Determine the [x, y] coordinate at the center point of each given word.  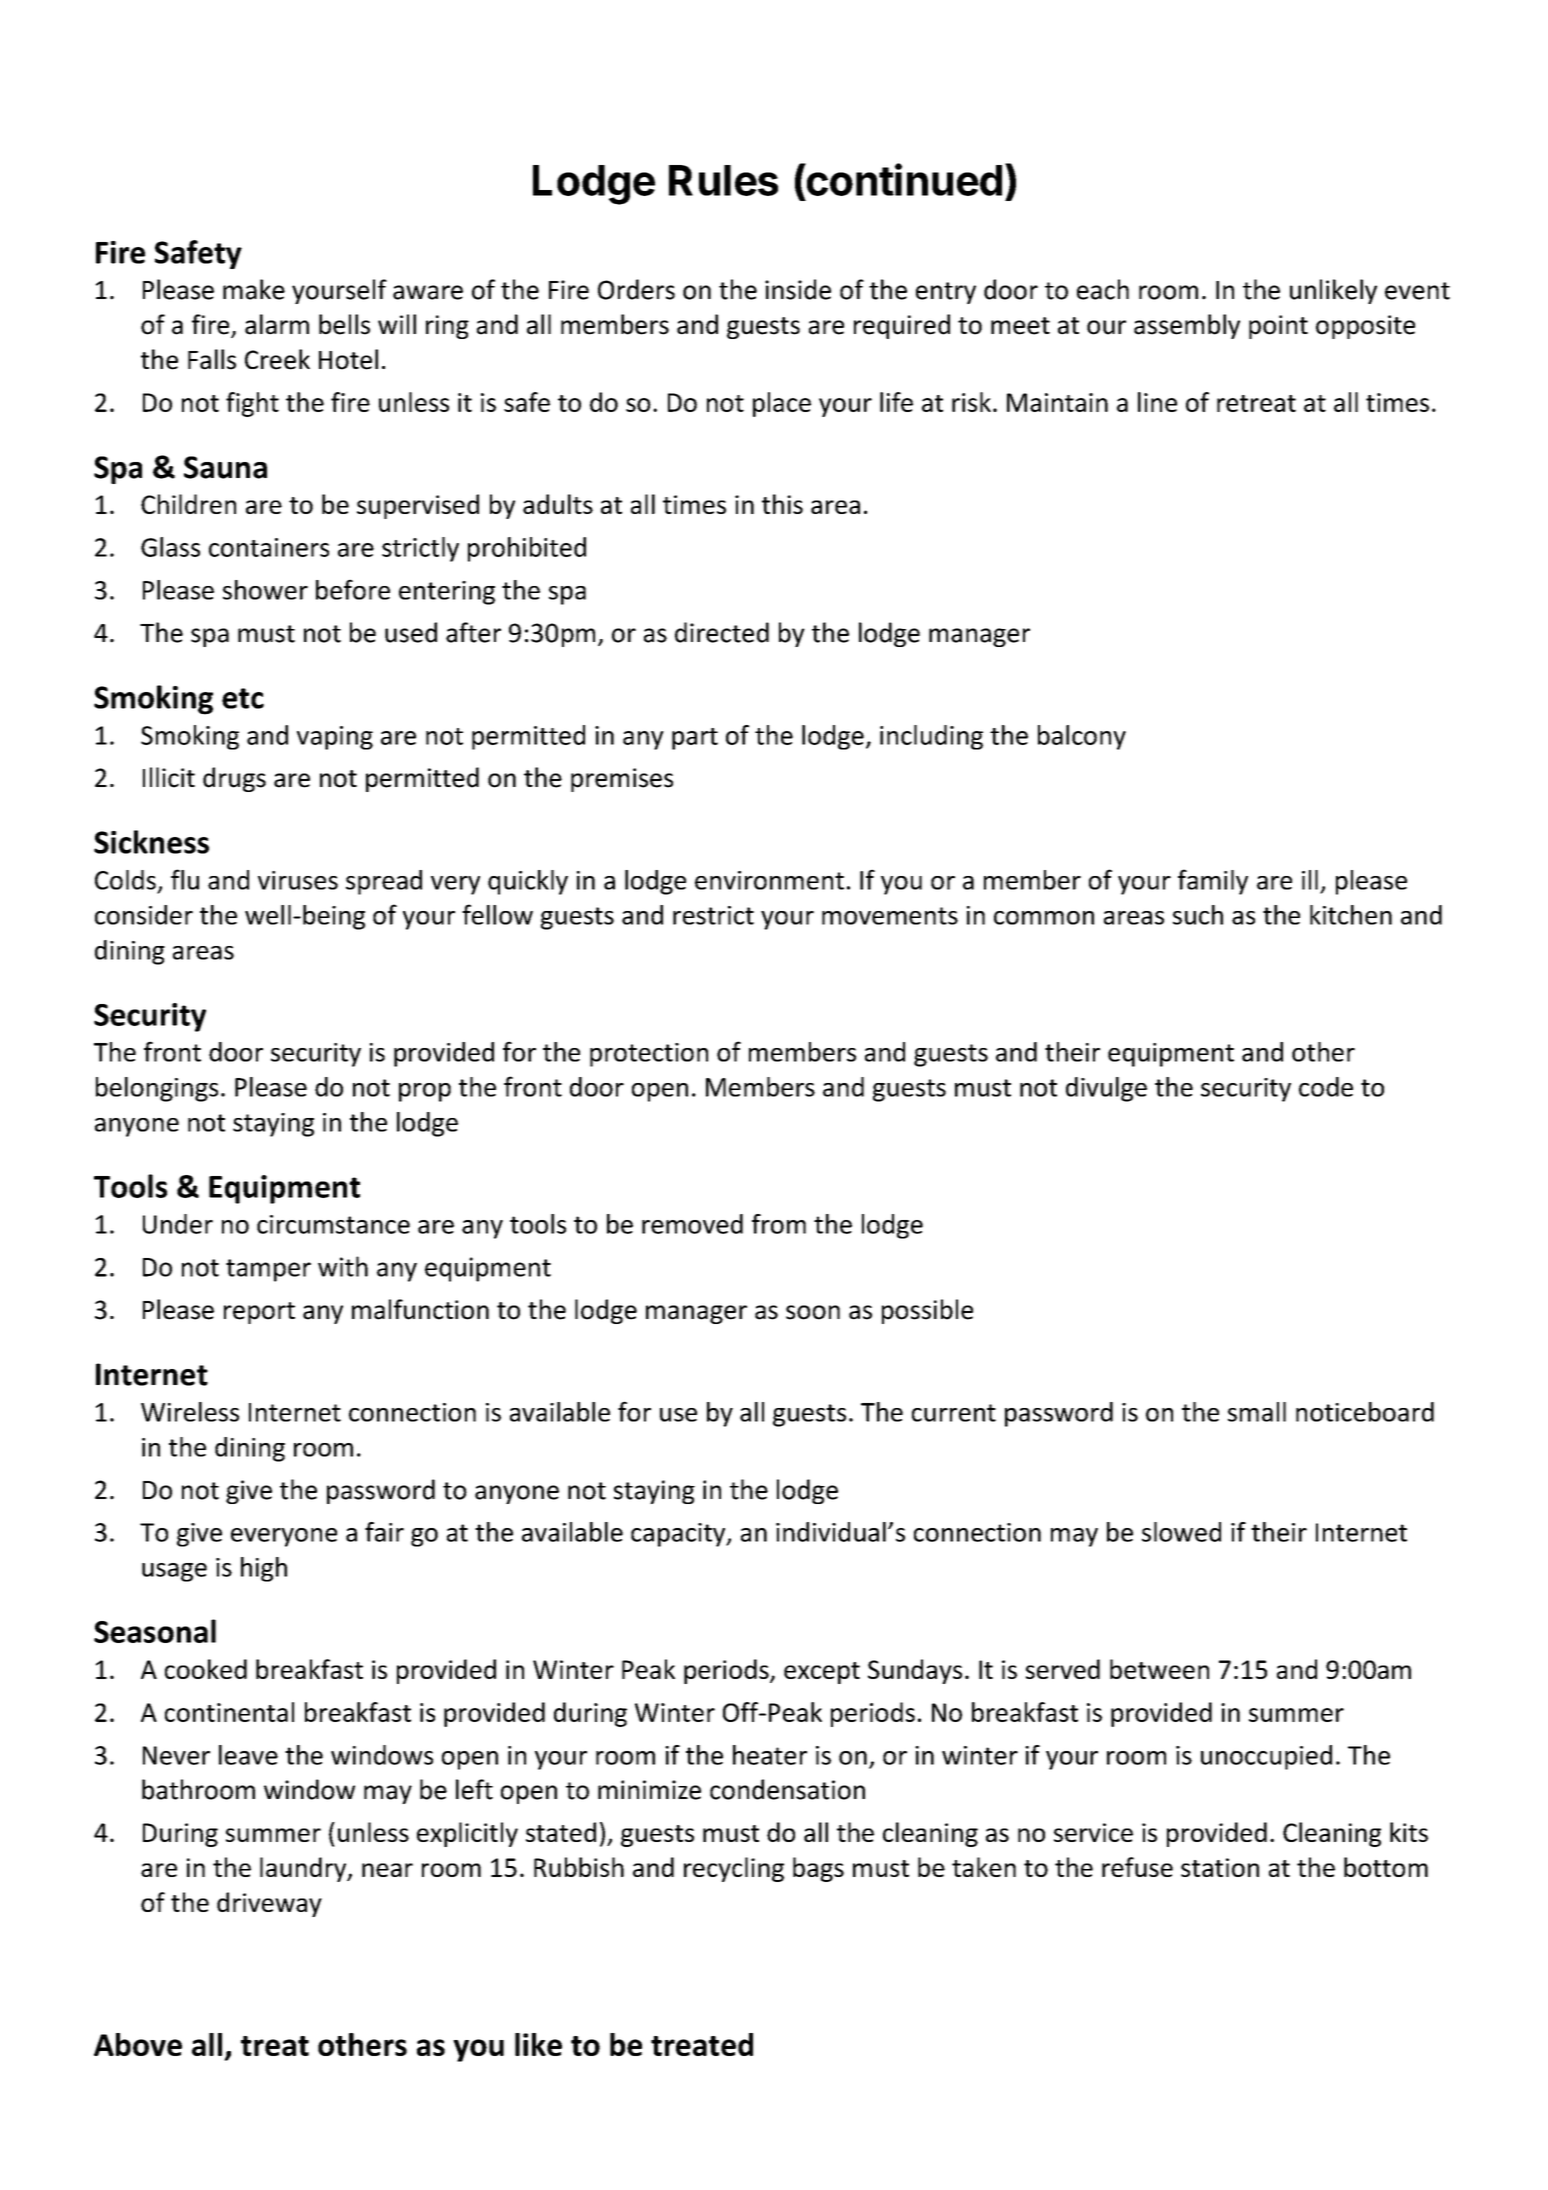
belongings [157, 1089]
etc [243, 698]
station [1220, 1867]
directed [722, 632]
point [1278, 327]
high [264, 1569]
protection [649, 1055]
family [1213, 882]
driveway [269, 1904]
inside [798, 289]
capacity [679, 1535]
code [1326, 1087]
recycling [734, 1869]
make [254, 289]
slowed [1181, 1532]
